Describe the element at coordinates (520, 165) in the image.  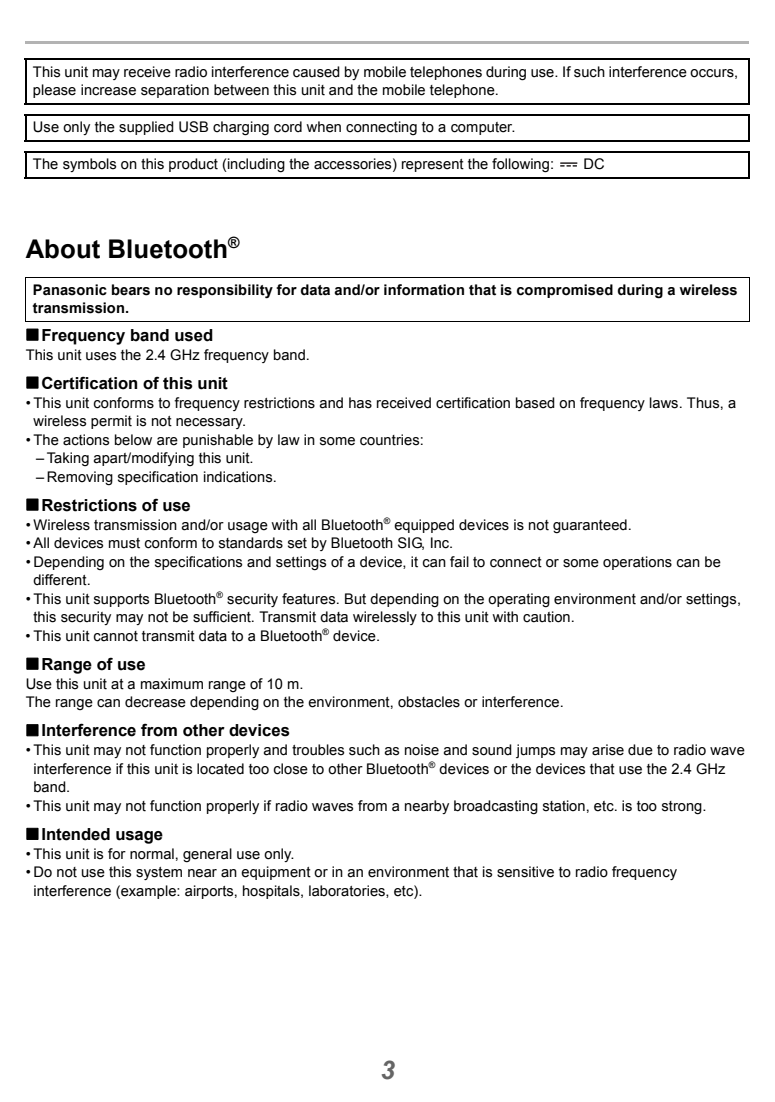
I see `following` at that location.
